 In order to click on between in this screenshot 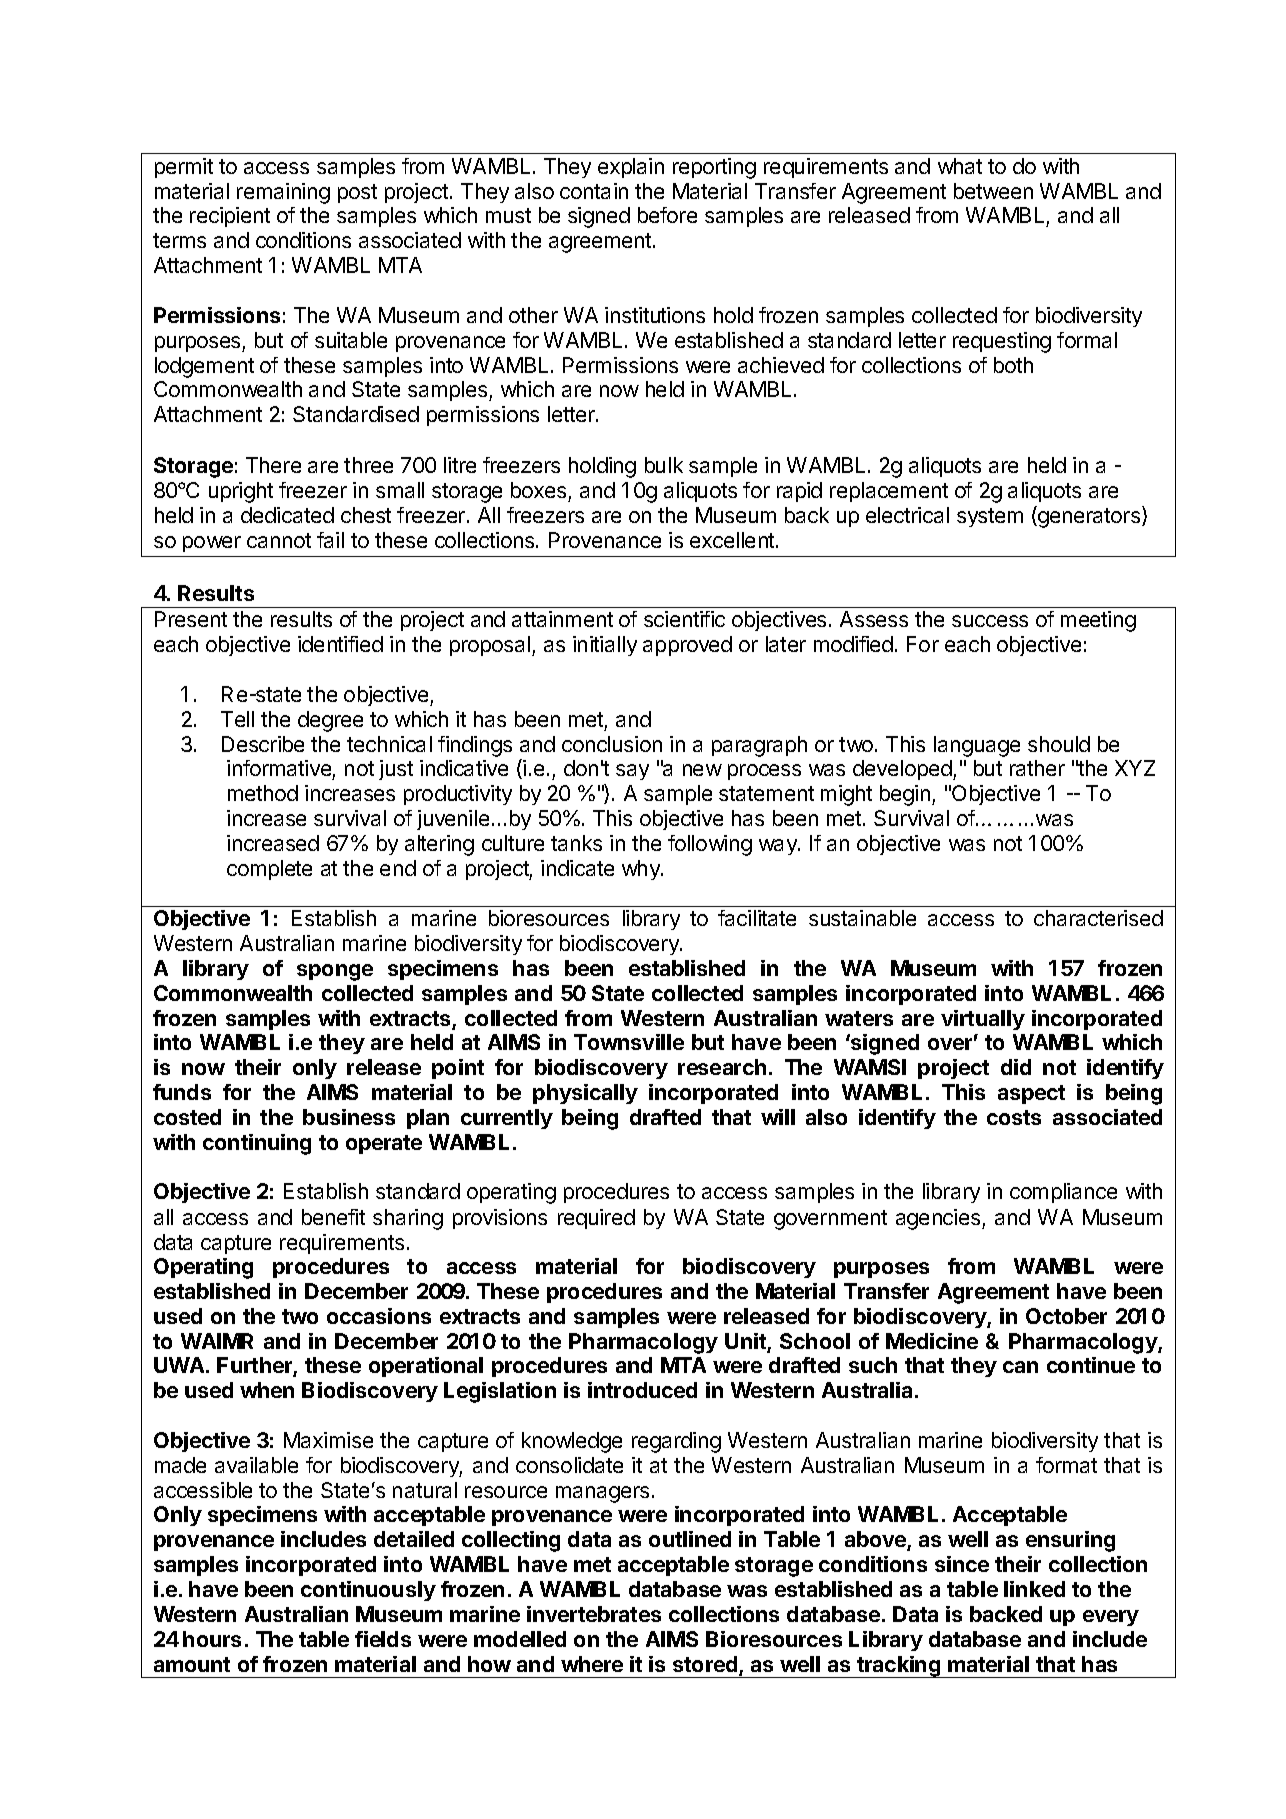, I will do `click(993, 191)`.
